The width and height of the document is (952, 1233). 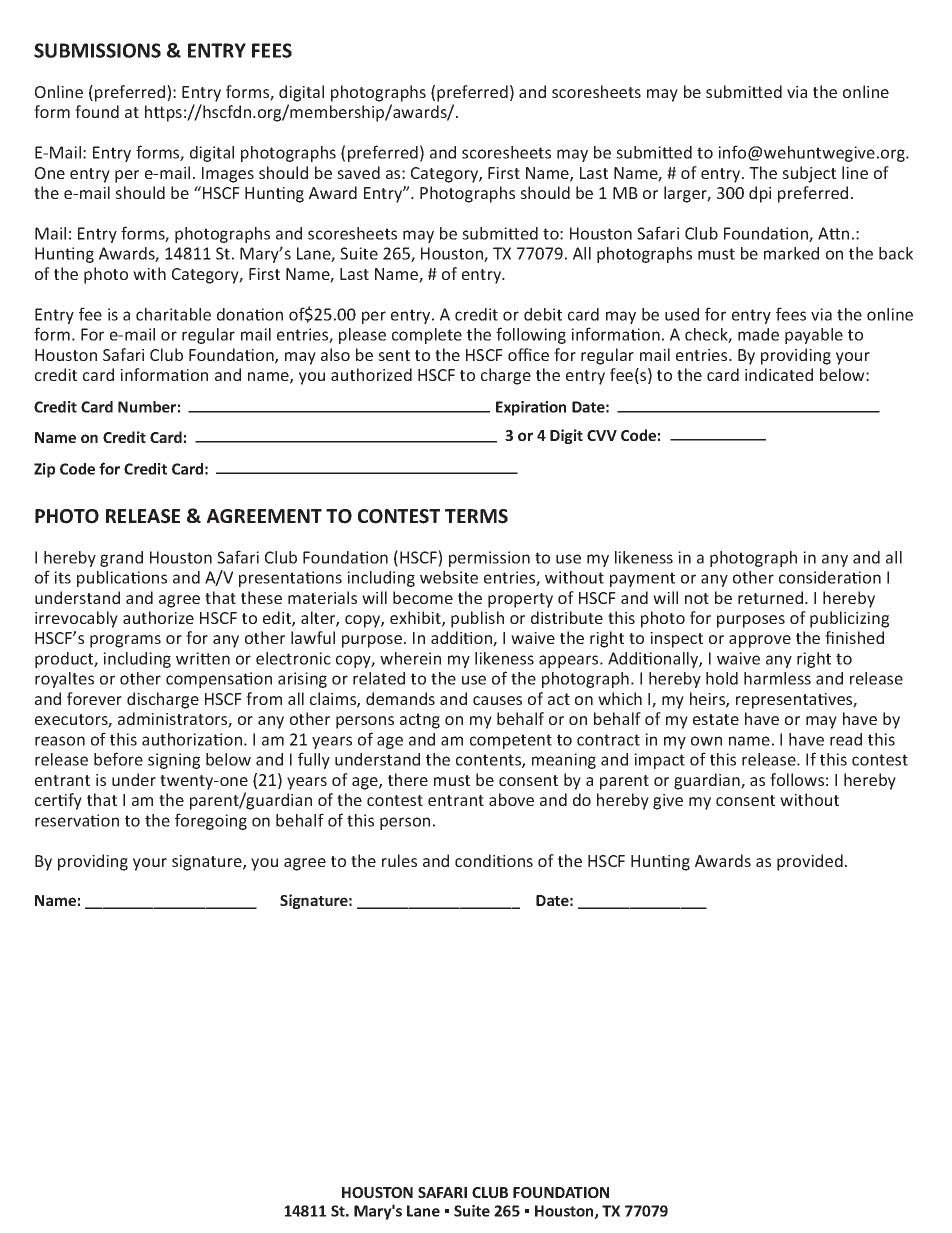 What do you see at coordinates (121, 559) in the document?
I see `grand` at bounding box center [121, 559].
